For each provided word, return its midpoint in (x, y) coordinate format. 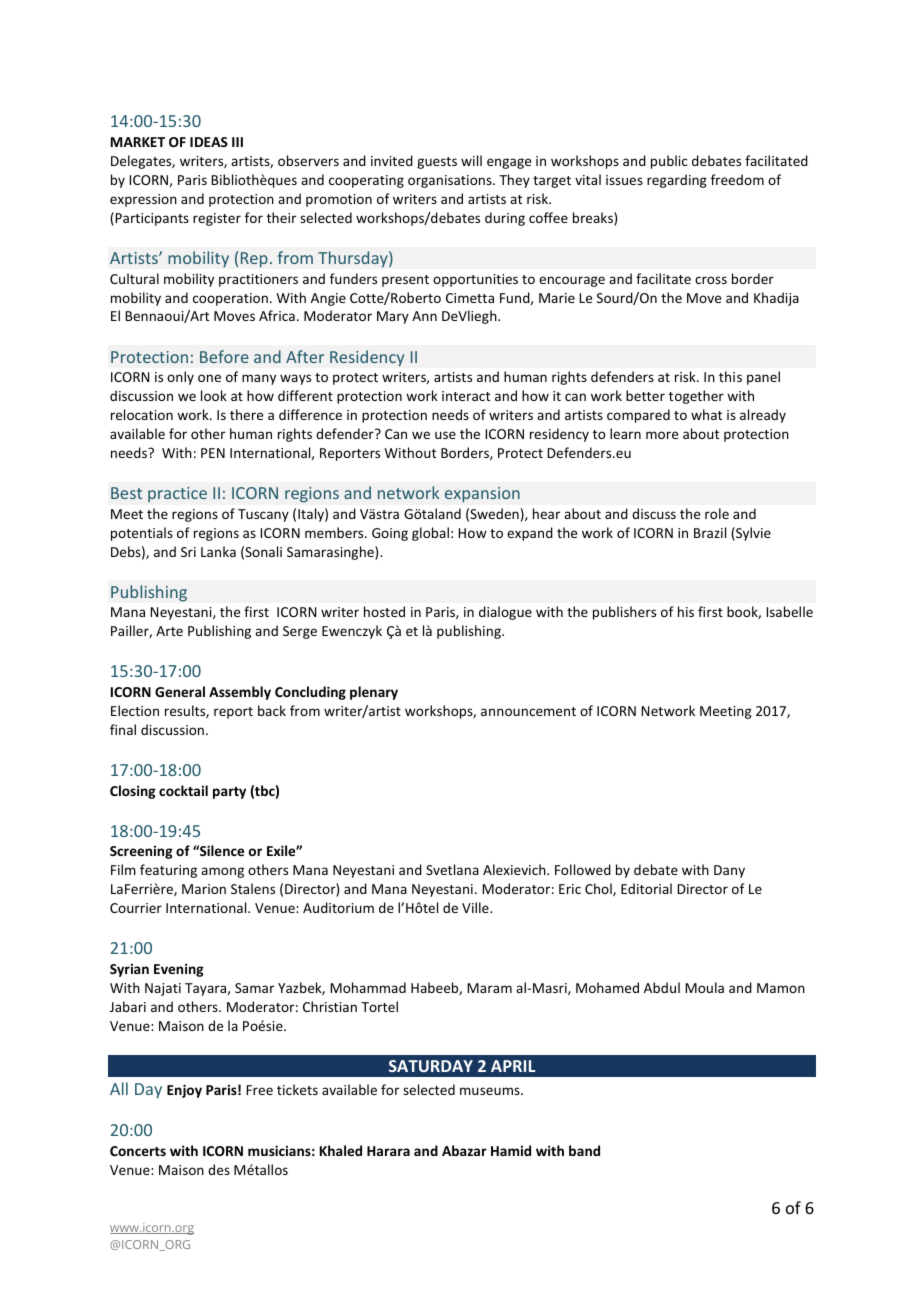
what (706, 414)
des (219, 1169)
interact (466, 396)
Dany (729, 871)
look (214, 395)
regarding (677, 181)
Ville (476, 907)
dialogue (505, 613)
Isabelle (789, 611)
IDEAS (209, 142)
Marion (204, 889)
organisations (451, 181)
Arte (169, 631)
